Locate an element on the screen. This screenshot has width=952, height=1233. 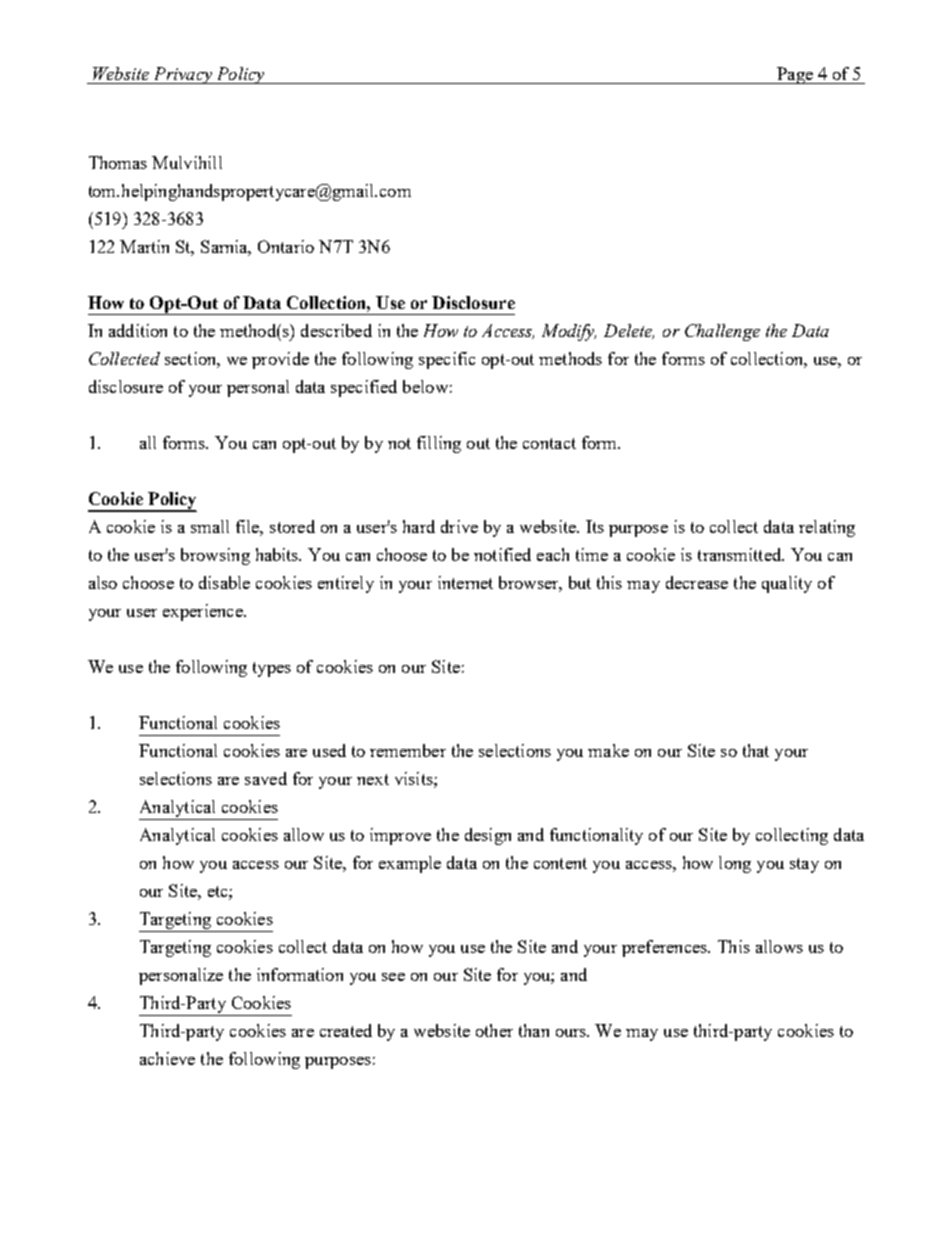
that is located at coordinates (756, 750).
